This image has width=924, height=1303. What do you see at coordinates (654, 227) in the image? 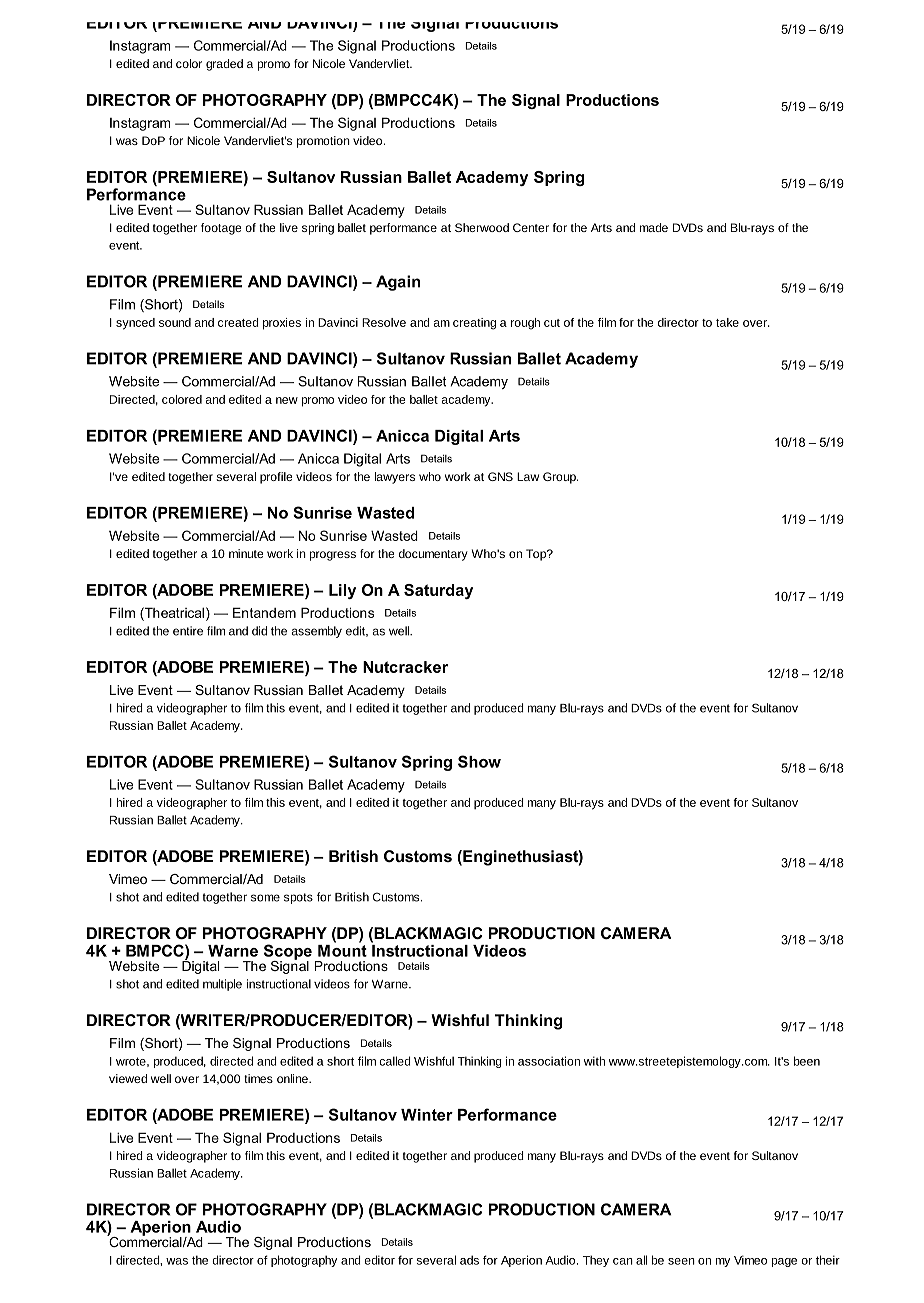
I see `made` at bounding box center [654, 227].
